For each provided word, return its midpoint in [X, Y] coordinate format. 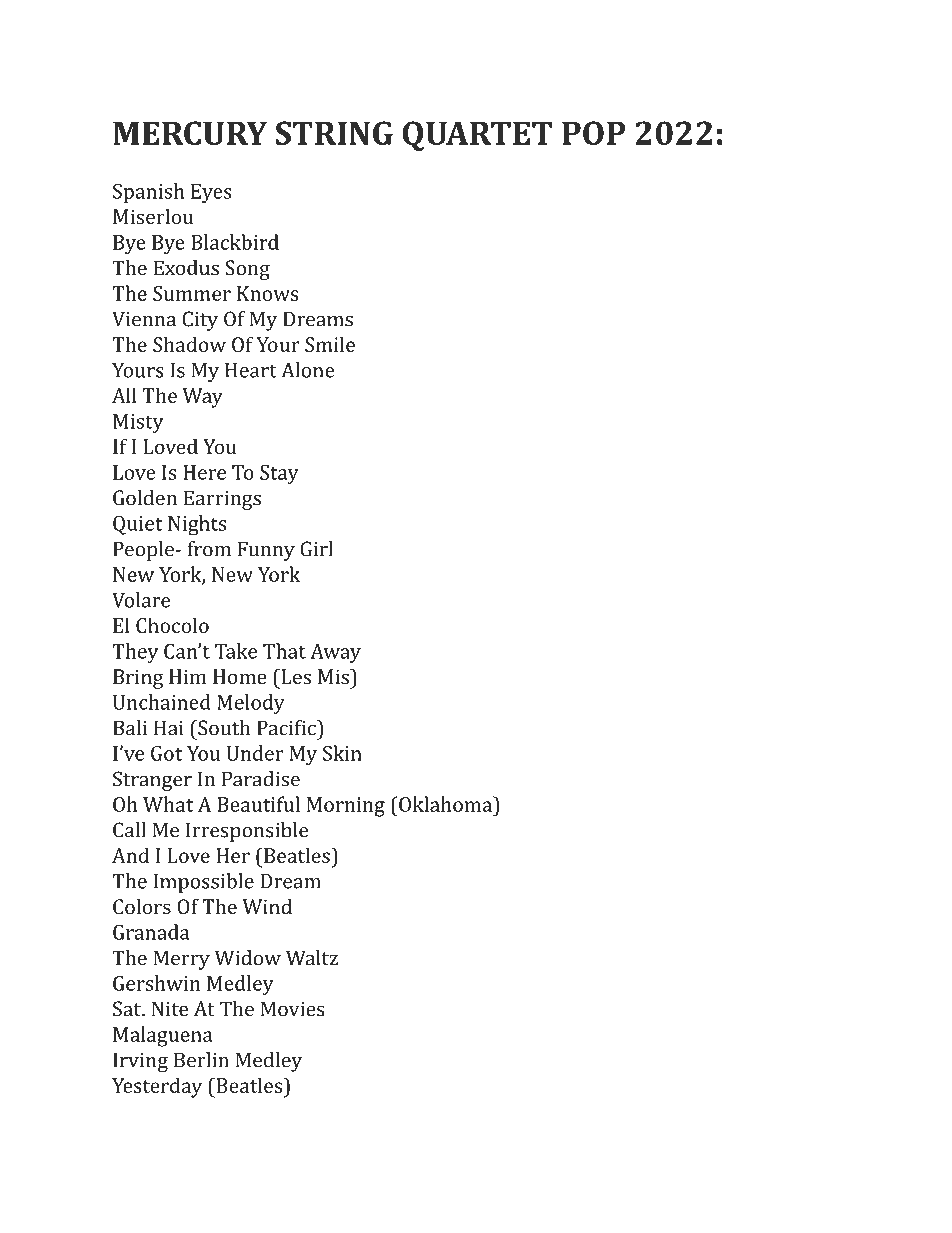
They [135, 653]
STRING [334, 133]
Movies [293, 1009]
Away [335, 653]
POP [593, 133]
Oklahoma [445, 804]
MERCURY [190, 133]
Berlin [201, 1060]
